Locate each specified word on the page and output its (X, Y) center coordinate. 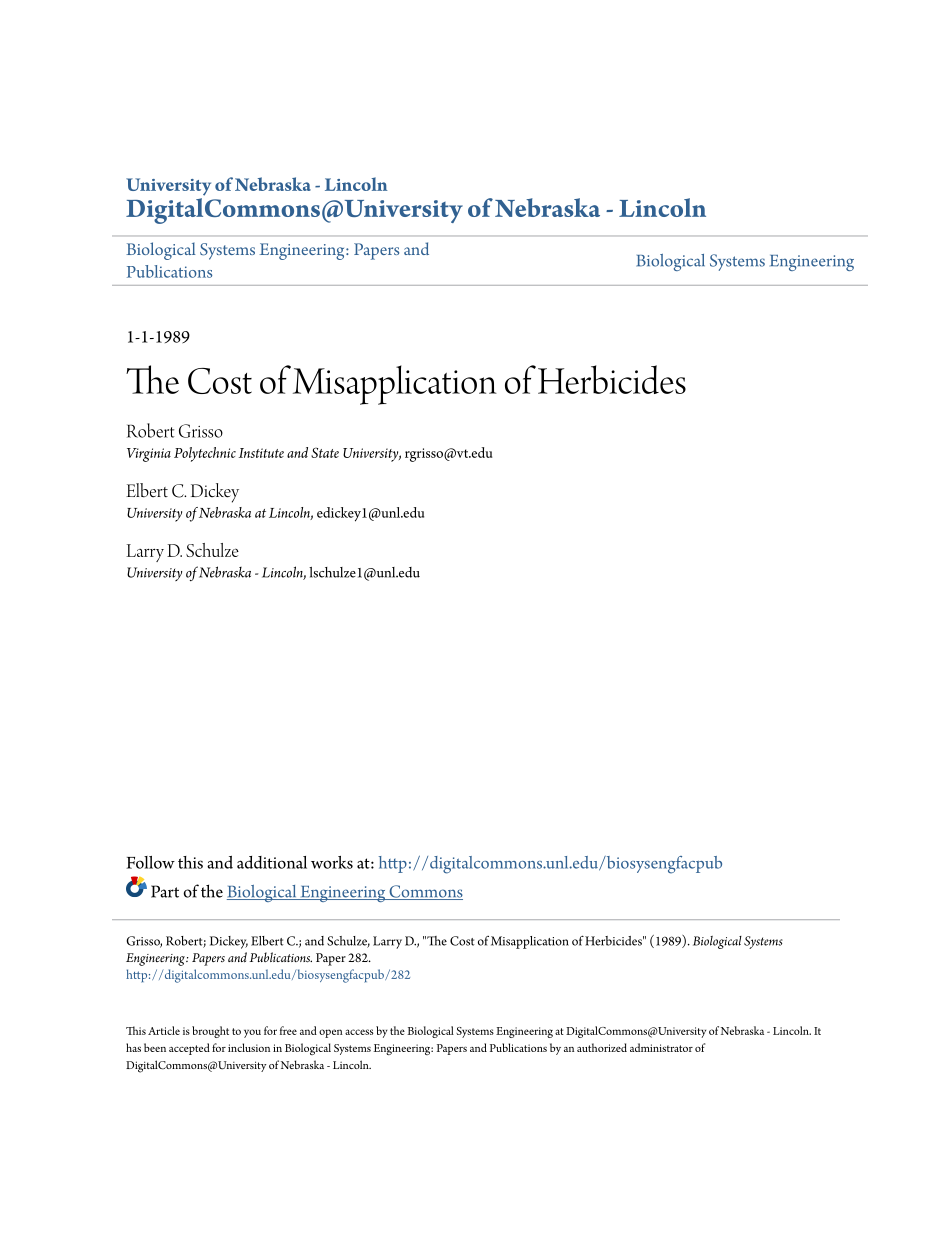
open (331, 1033)
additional (272, 862)
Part (165, 891)
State (325, 452)
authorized (602, 1047)
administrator (661, 1047)
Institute (261, 453)
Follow (150, 862)
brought (210, 1032)
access (359, 1032)
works (332, 862)
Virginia (149, 455)
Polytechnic (205, 454)
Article (164, 1030)
